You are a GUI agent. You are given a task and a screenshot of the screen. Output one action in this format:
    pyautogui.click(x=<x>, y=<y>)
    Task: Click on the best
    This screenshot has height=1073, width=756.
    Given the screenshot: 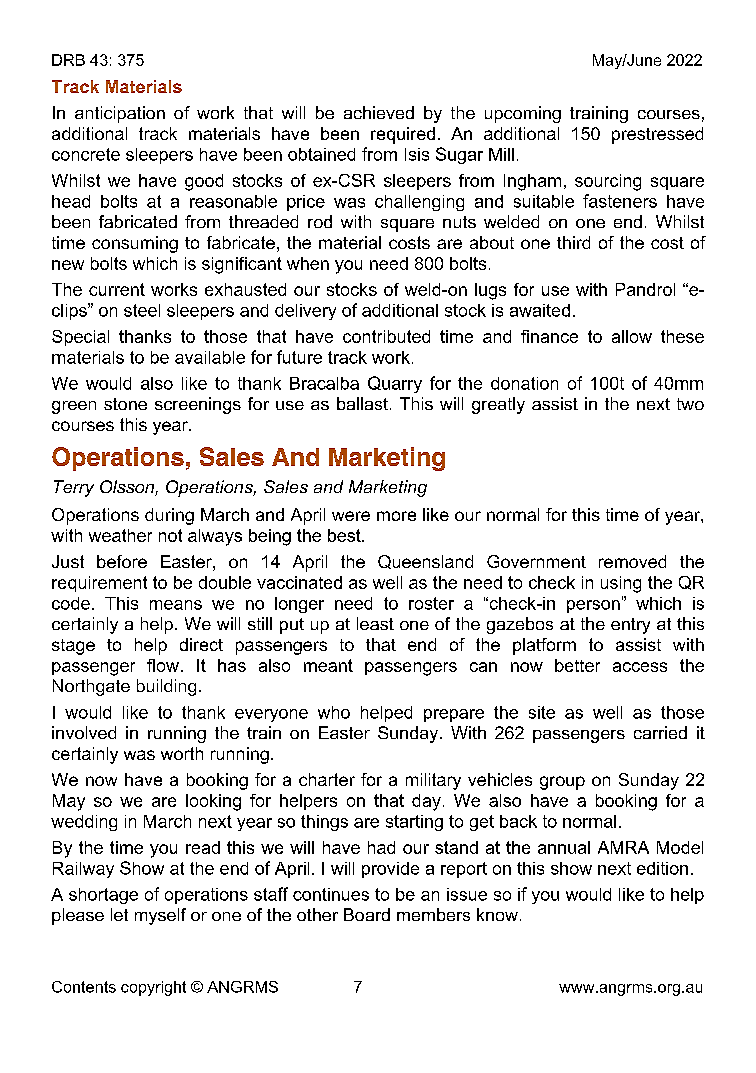 What is the action you would take?
    pyautogui.click(x=345, y=535)
